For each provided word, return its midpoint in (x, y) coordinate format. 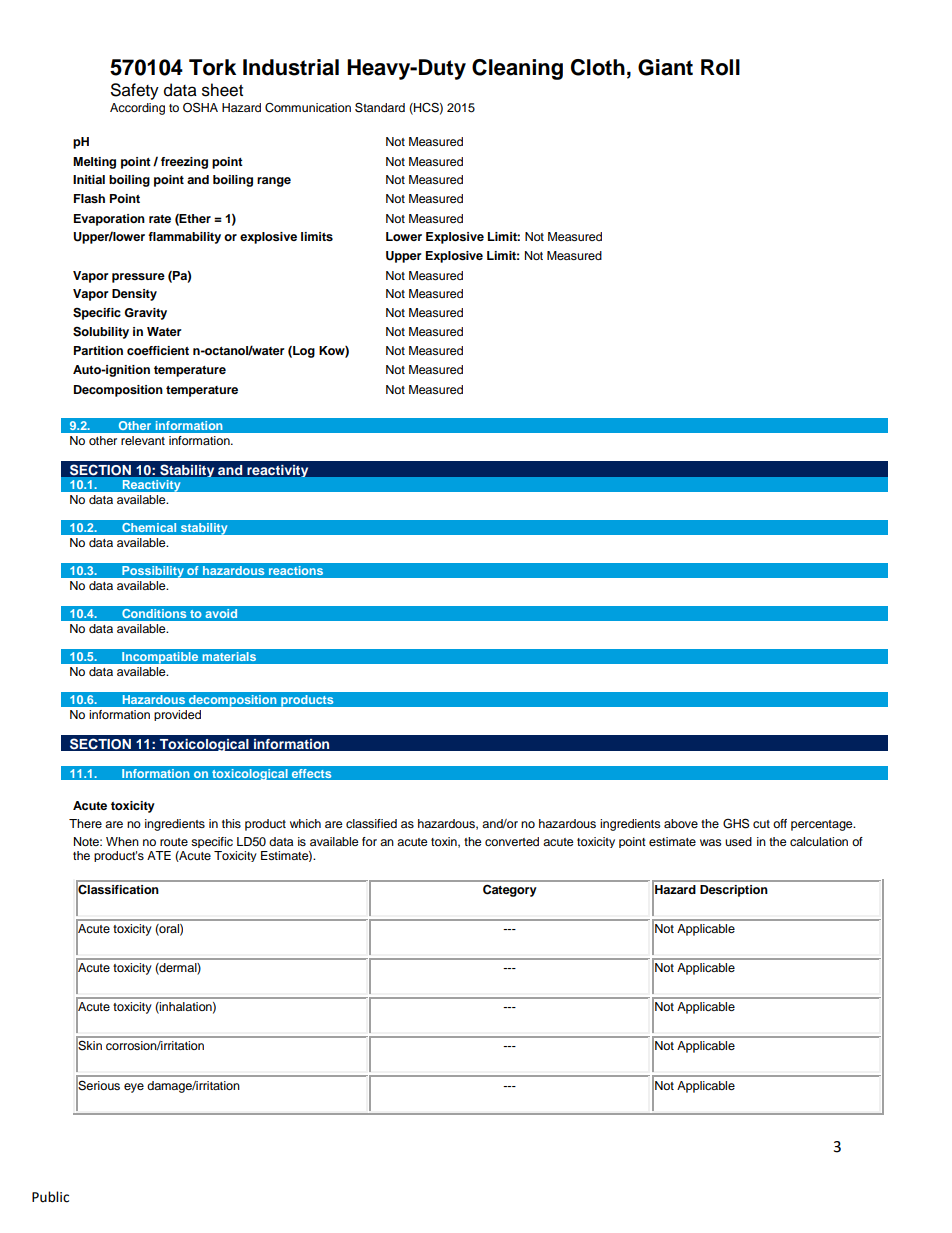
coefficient (158, 350)
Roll (720, 67)
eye (134, 1088)
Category (510, 890)
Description (734, 891)
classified (371, 823)
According (137, 109)
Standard (380, 107)
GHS (736, 823)
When (122, 841)
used (738, 841)
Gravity (145, 314)
